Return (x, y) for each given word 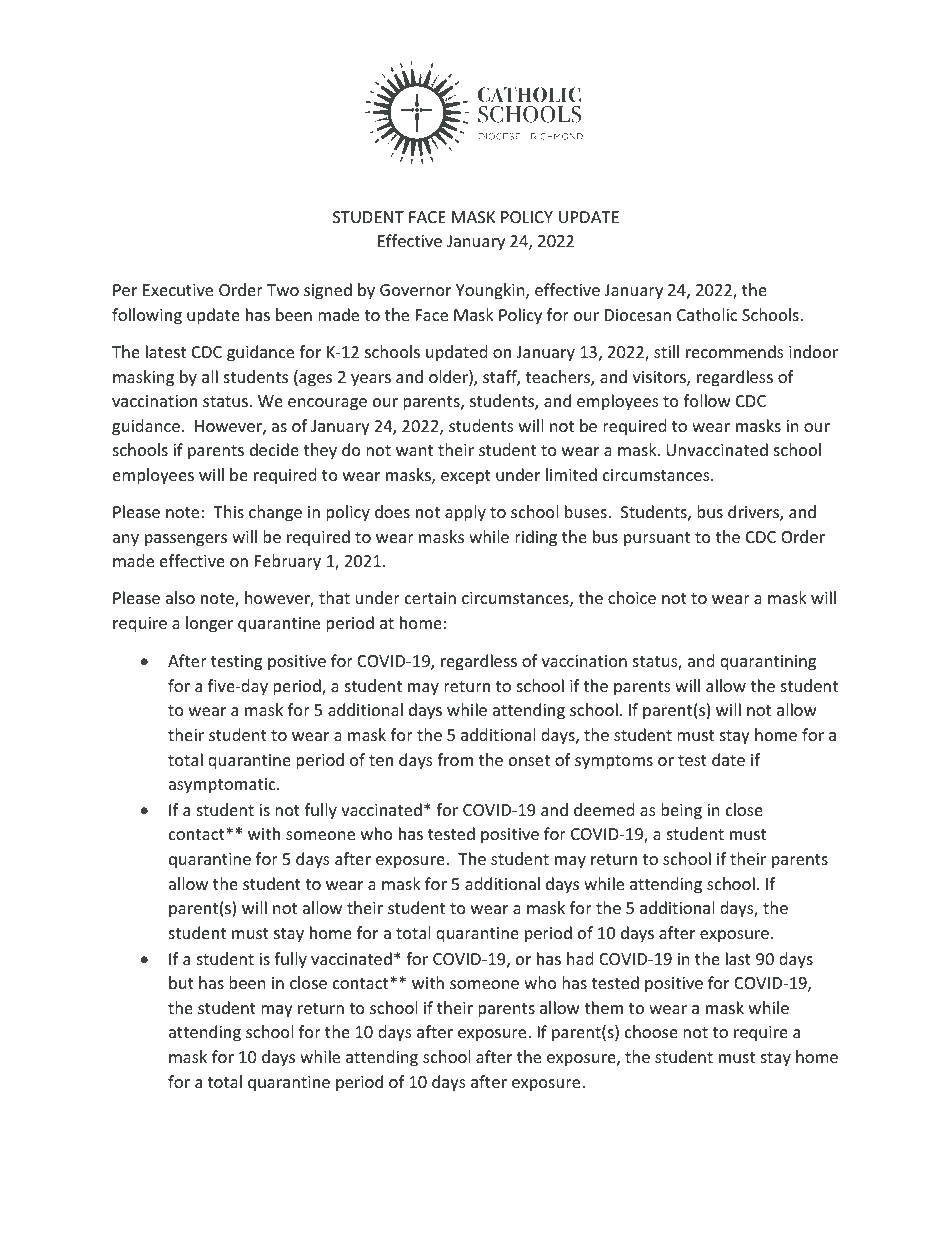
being (681, 811)
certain (430, 598)
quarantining (768, 663)
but (181, 982)
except (466, 477)
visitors (660, 378)
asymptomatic (223, 786)
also (180, 597)
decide (274, 449)
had (580, 958)
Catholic (707, 314)
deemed (604, 809)
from (455, 759)
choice (632, 597)
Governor (415, 290)
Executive (178, 290)
